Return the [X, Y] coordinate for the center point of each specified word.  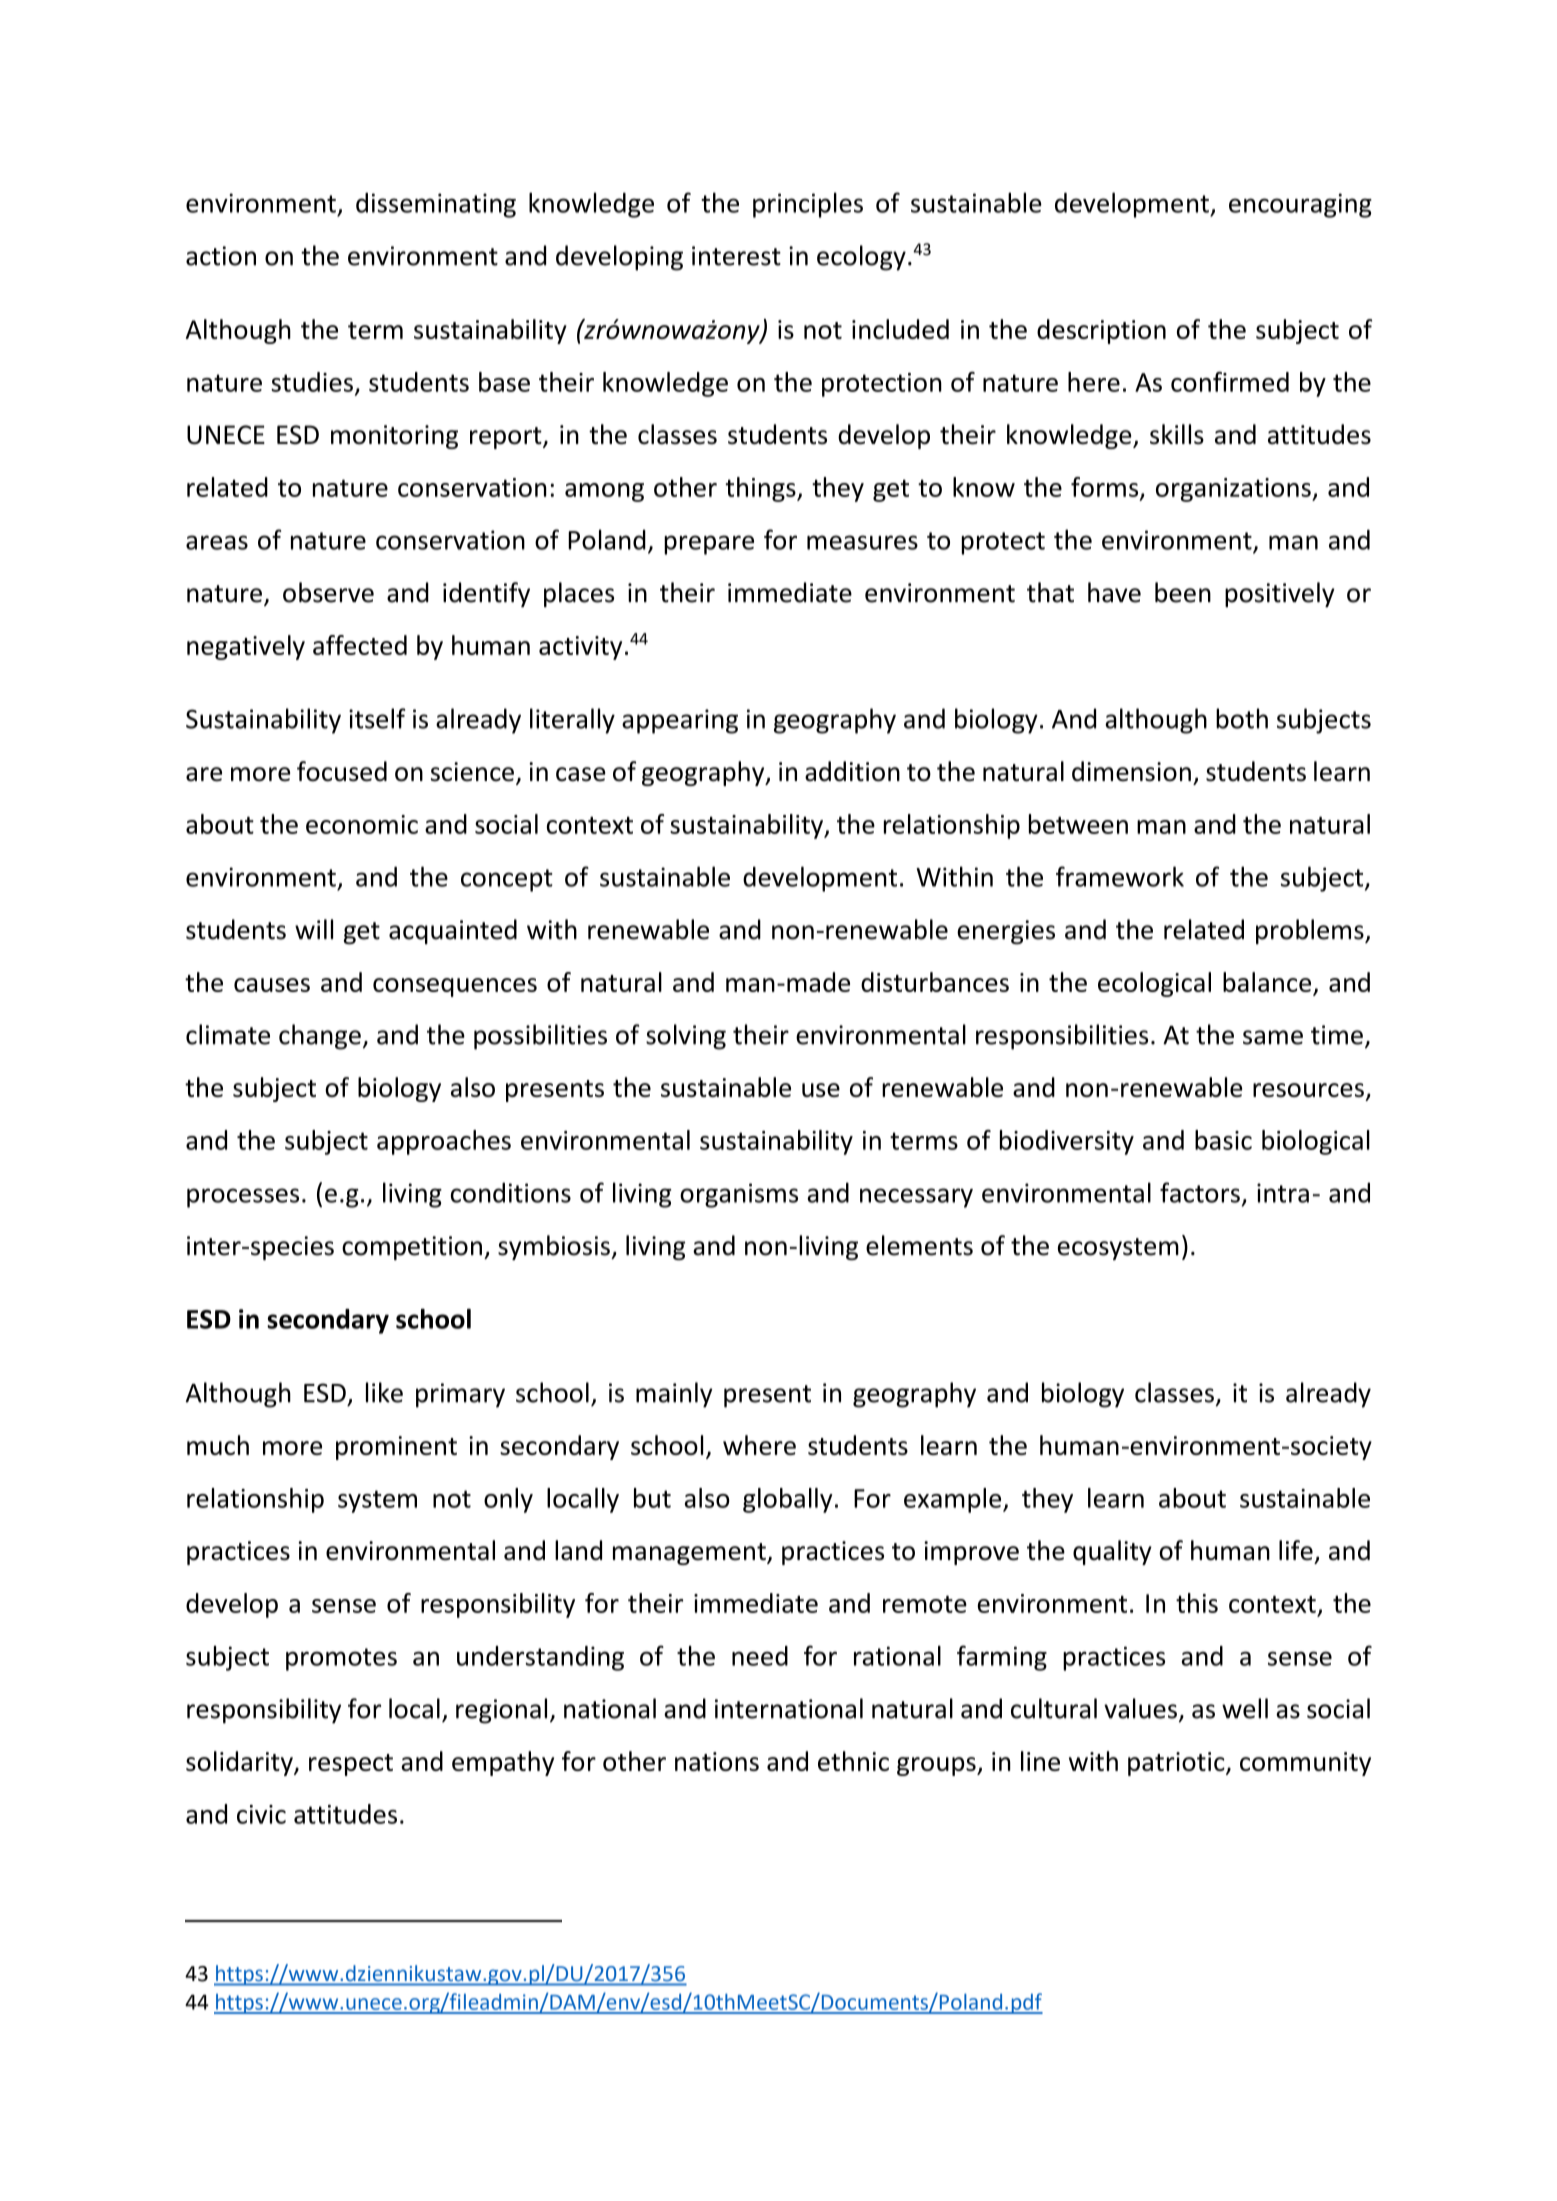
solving [686, 1037]
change [320, 1037]
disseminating [436, 205]
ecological [1154, 984]
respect [351, 1765]
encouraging [1300, 205]
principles [808, 205]
